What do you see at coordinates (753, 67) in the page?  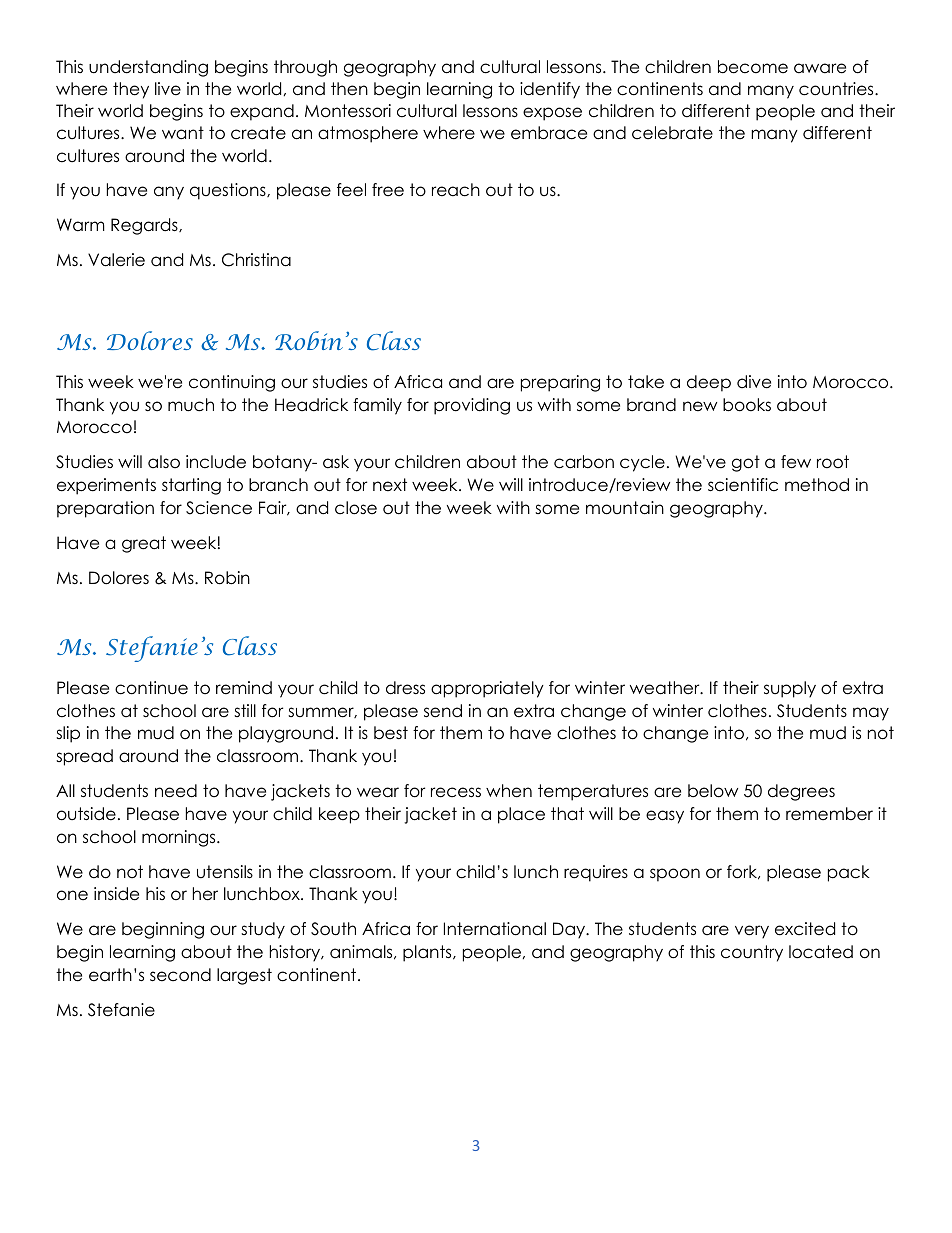 I see `become` at bounding box center [753, 67].
